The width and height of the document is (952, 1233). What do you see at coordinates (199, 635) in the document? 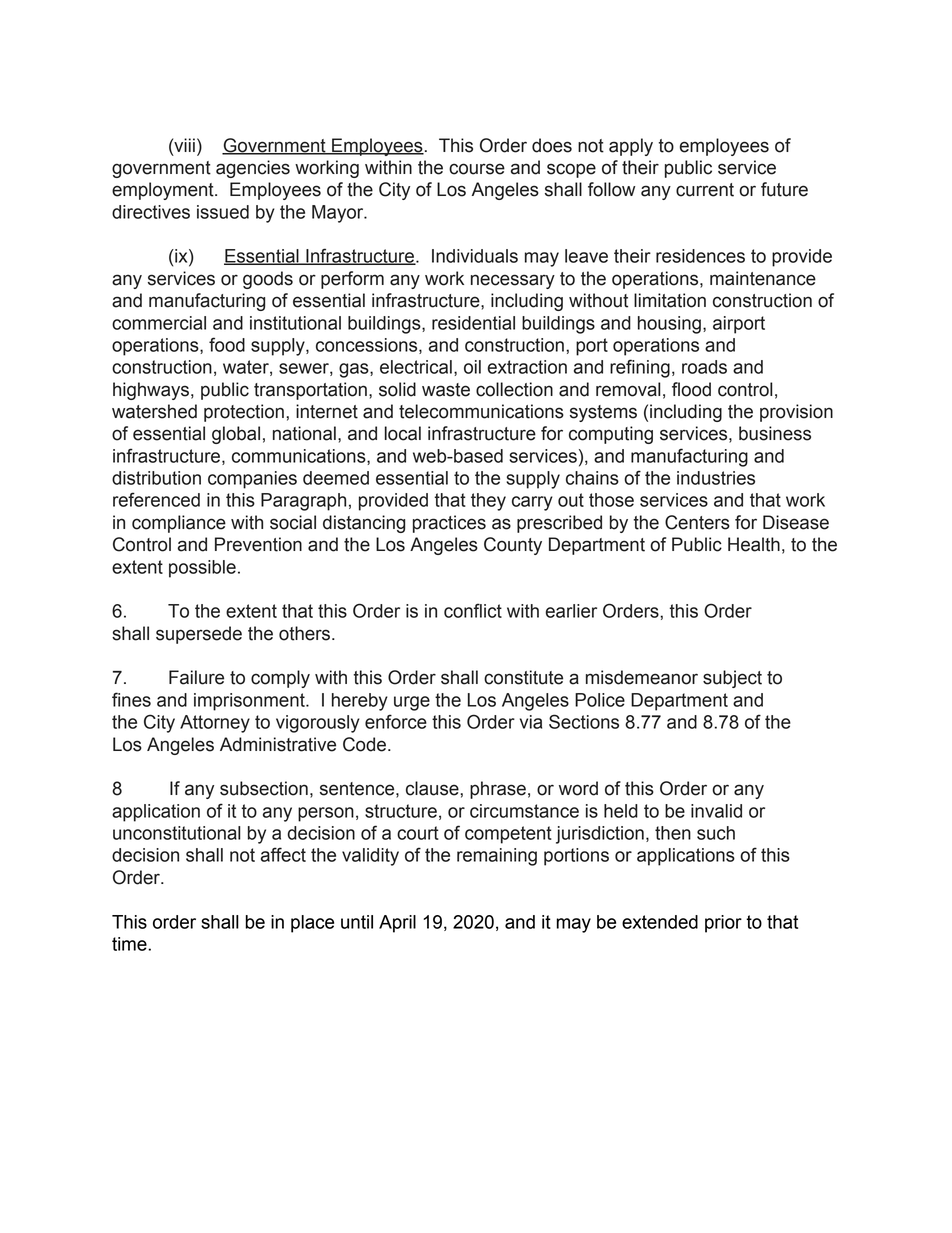
I see `supersede` at bounding box center [199, 635].
